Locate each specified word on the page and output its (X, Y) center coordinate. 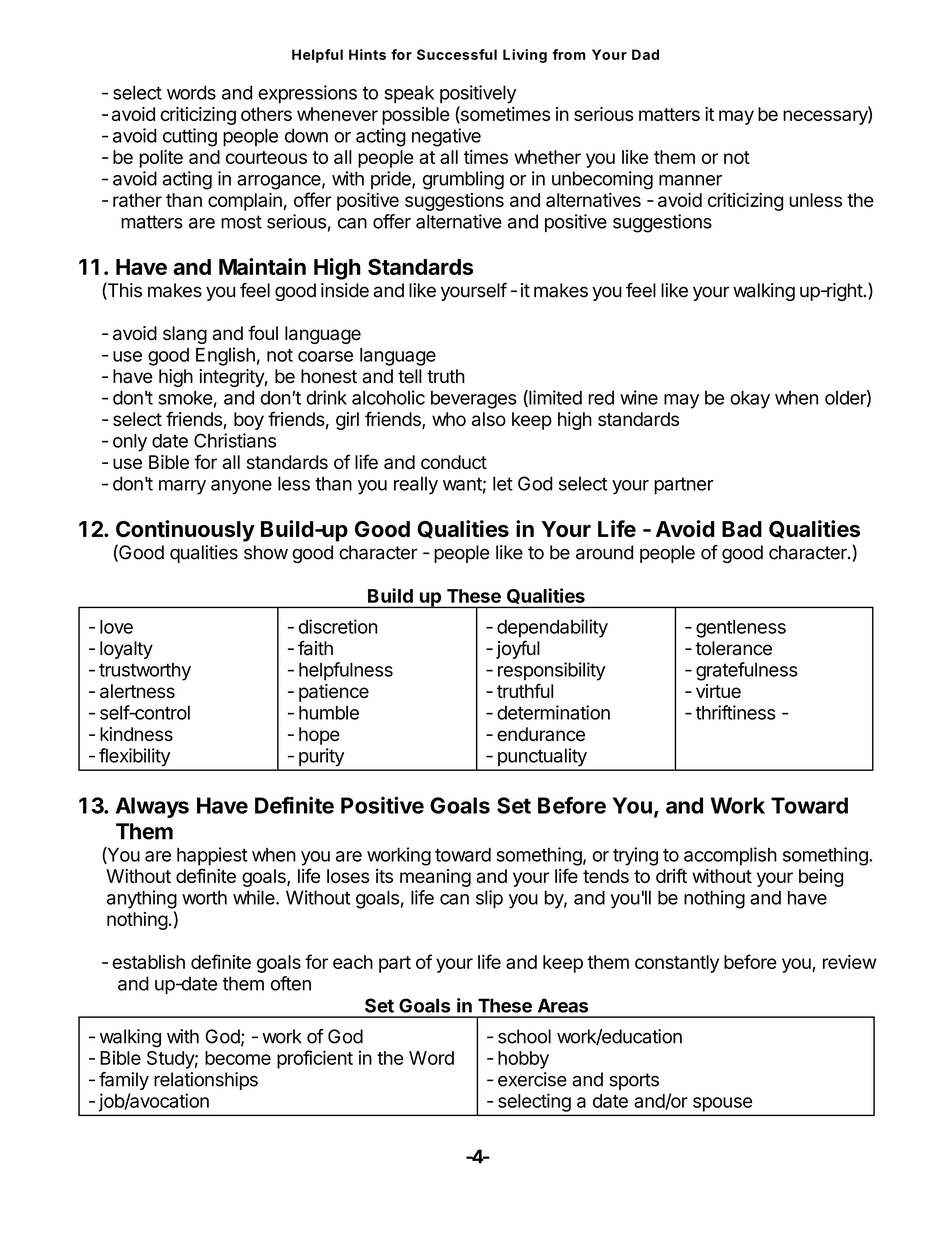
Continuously (185, 531)
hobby (523, 1060)
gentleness (741, 629)
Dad (645, 54)
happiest (212, 856)
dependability (552, 628)
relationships (206, 1081)
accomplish (730, 856)
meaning (435, 878)
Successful (457, 54)
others (266, 114)
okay (750, 399)
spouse (722, 1104)
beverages (474, 400)
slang (185, 335)
